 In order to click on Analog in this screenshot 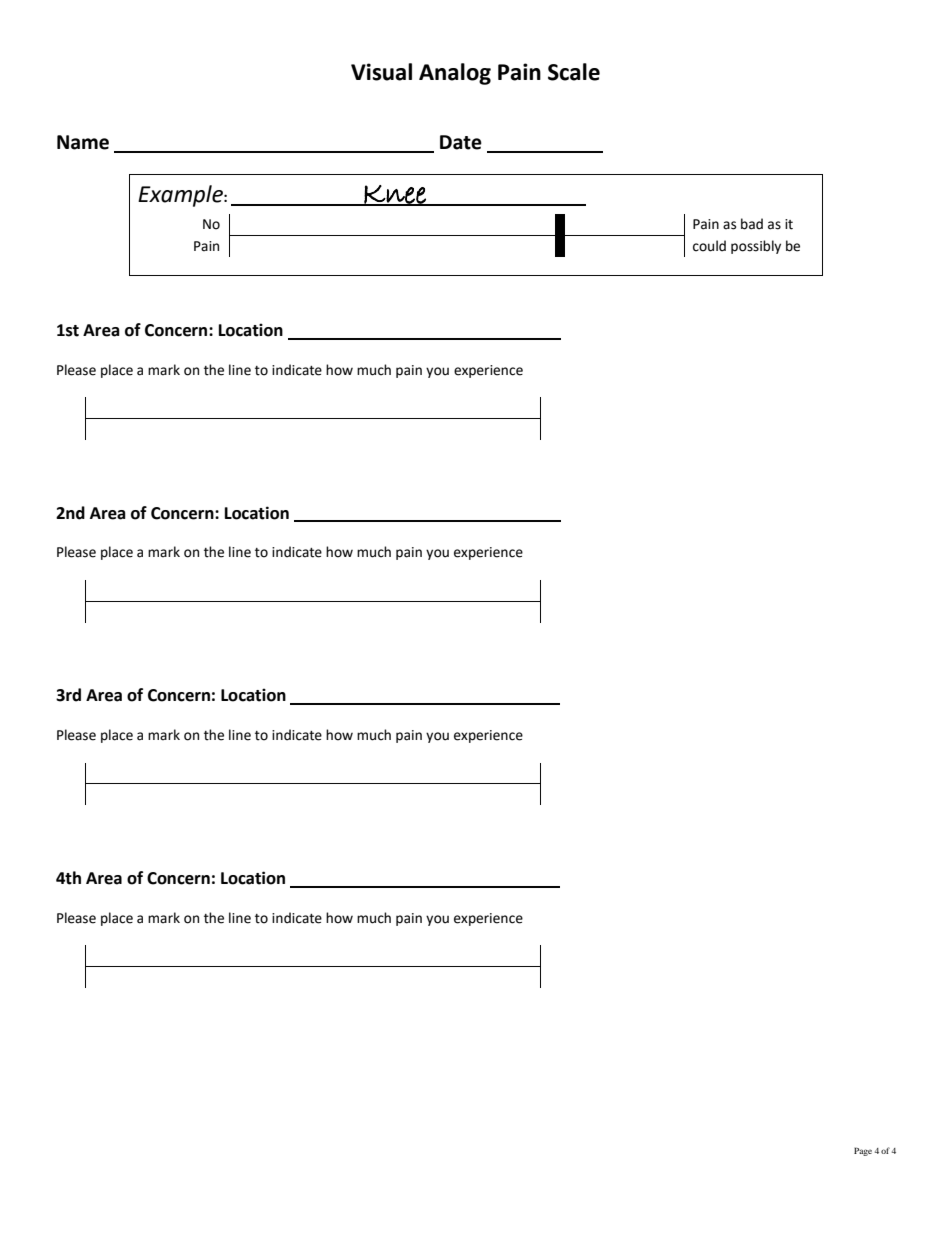, I will do `click(455, 74)`.
